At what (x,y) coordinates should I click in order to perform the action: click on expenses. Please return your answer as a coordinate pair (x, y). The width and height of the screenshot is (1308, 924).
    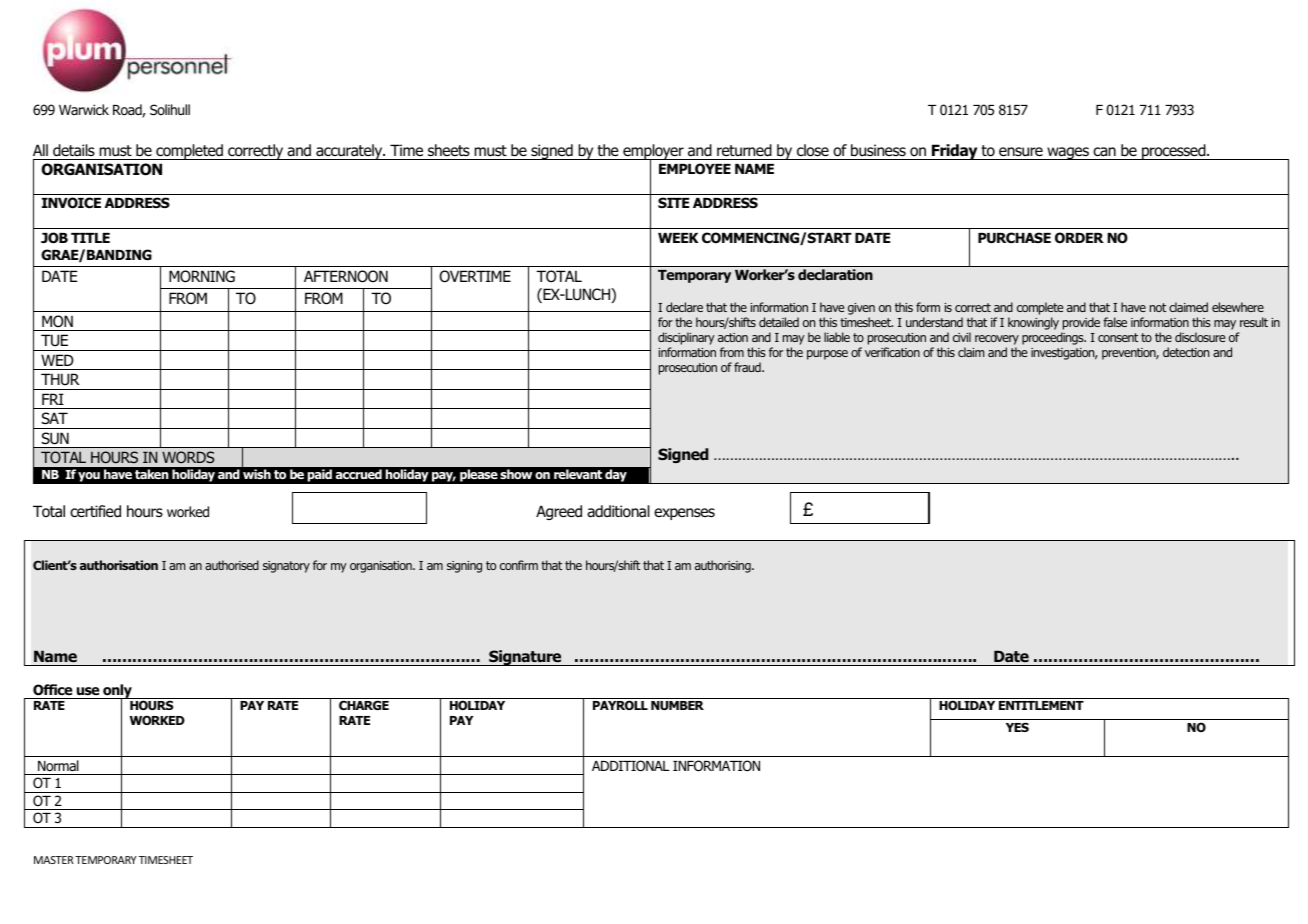
    Looking at the image, I should click on (684, 514).
